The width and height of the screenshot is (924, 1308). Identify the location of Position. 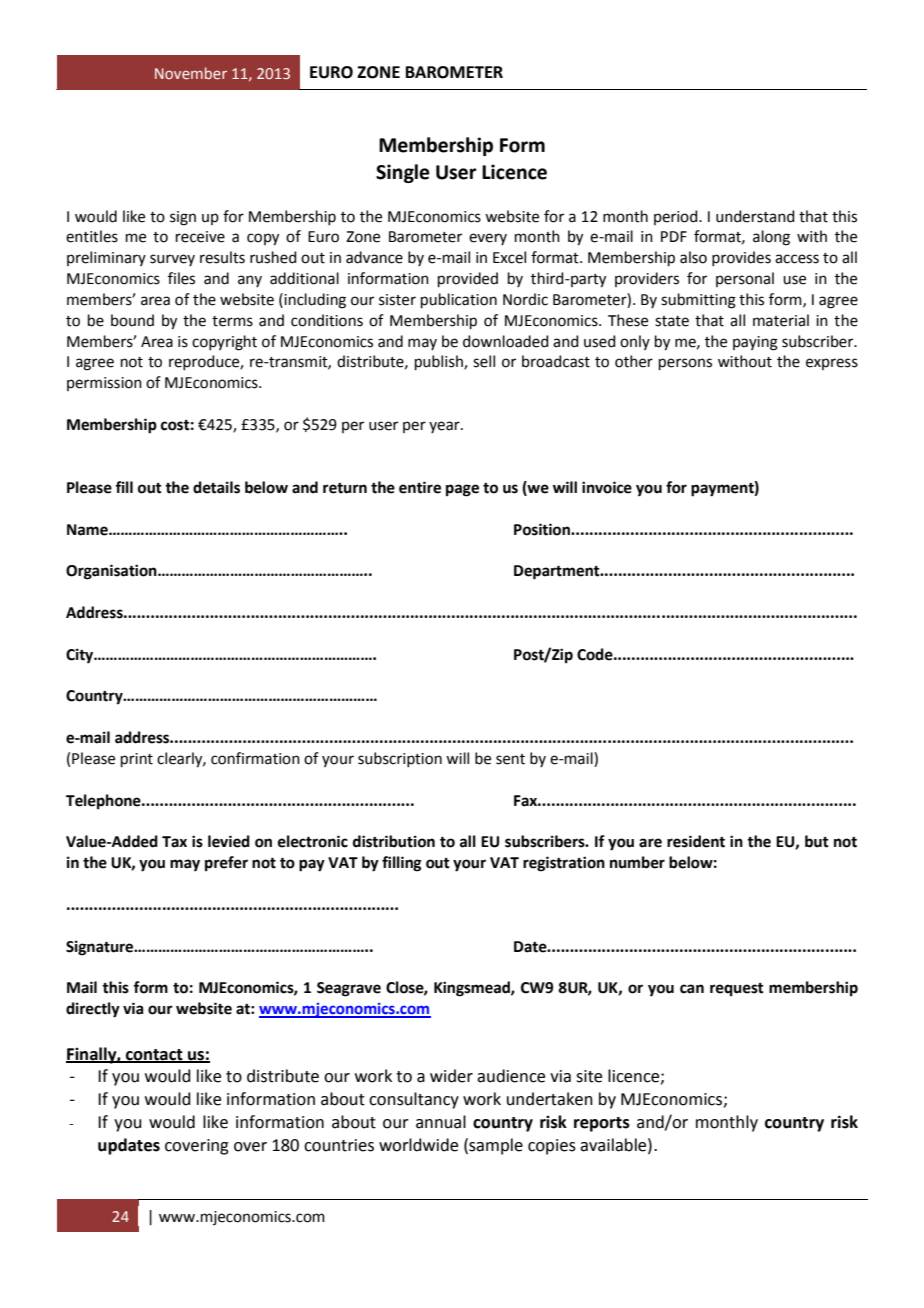
(543, 529).
